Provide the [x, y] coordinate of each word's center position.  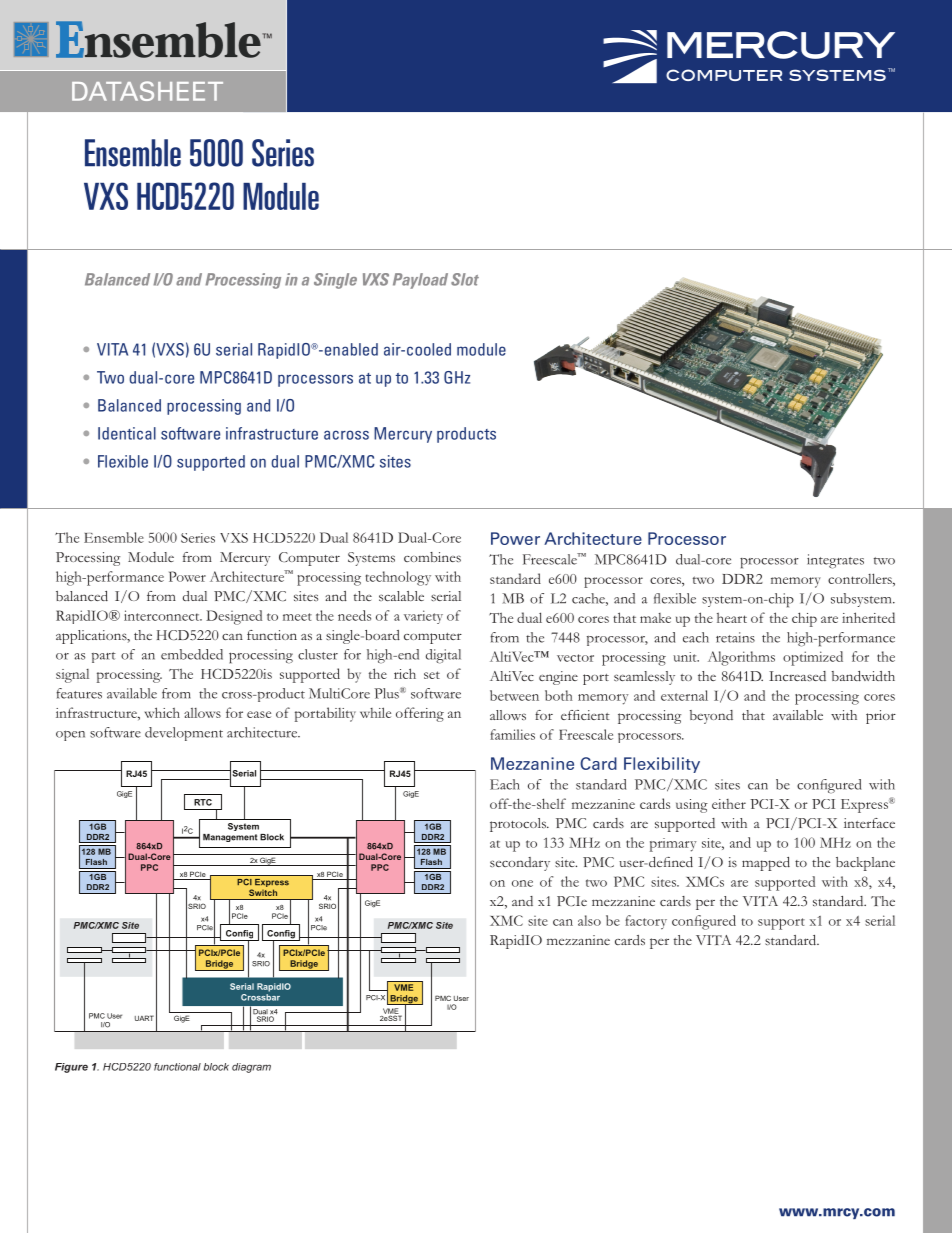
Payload [420, 281]
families [512, 734]
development [184, 734]
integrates [835, 561]
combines [432, 557]
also [589, 920]
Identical [127, 433]
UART [144, 1018]
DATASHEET [147, 91]
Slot [465, 279]
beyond [711, 717]
